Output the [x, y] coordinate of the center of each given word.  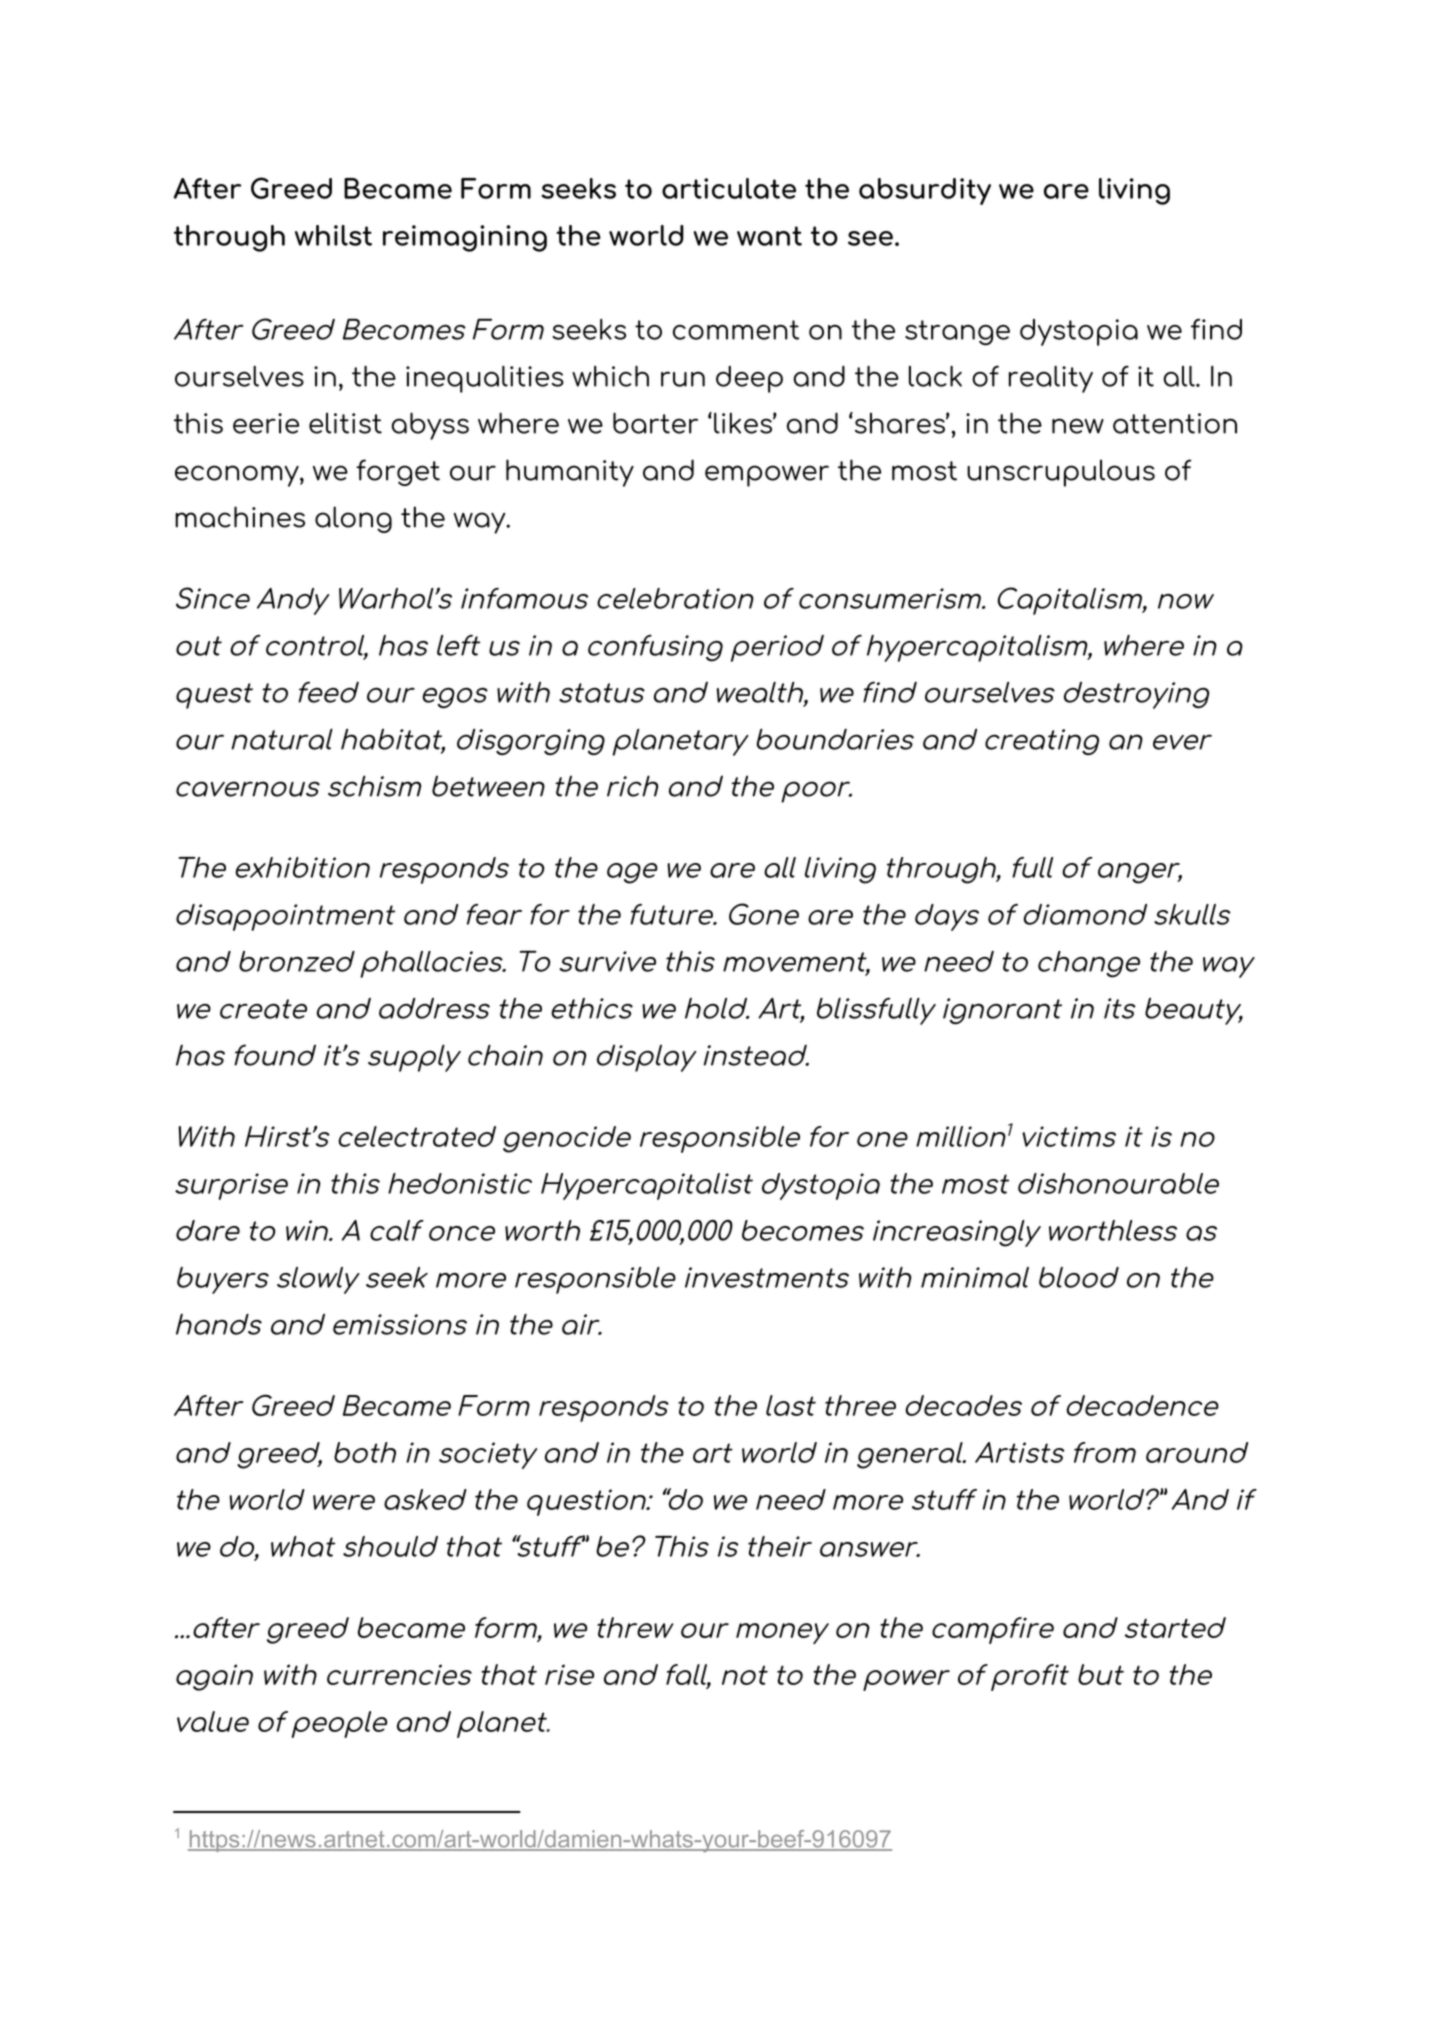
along [353, 519]
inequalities [485, 379]
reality [1051, 379]
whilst [333, 235]
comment [736, 330]
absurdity [925, 191]
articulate [729, 188]
